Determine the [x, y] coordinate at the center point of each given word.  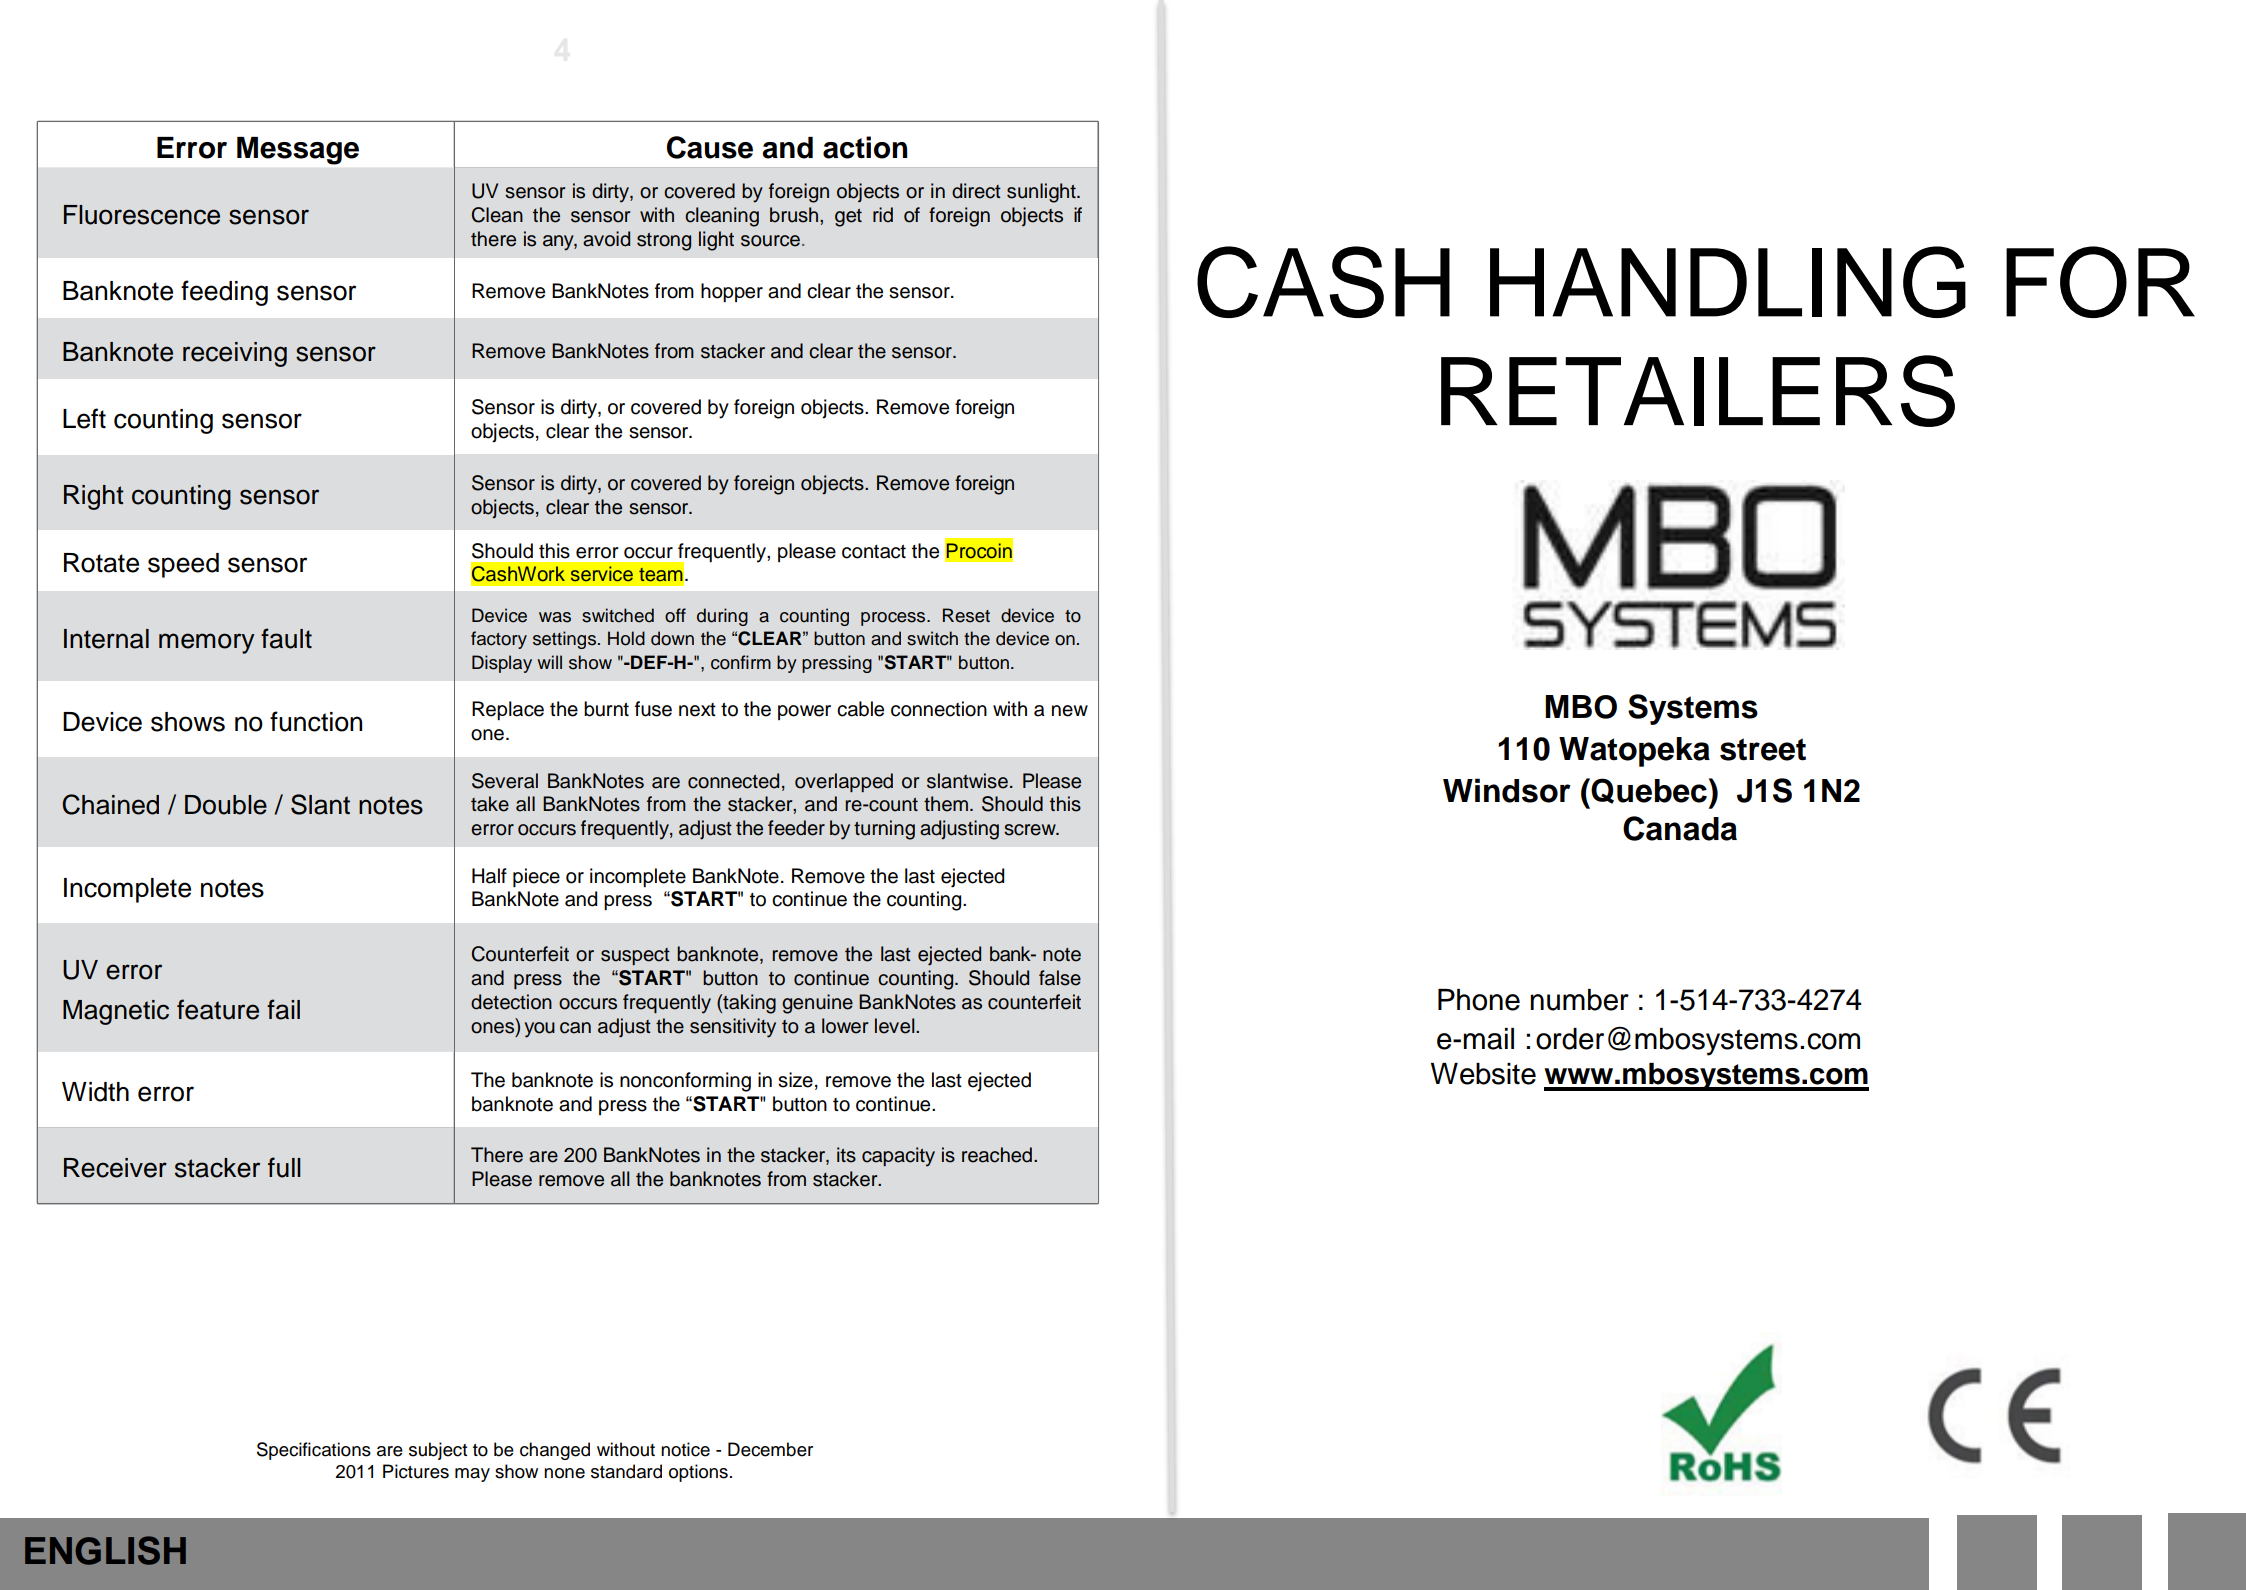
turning [884, 830]
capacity [898, 1157]
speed [183, 565]
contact [874, 552]
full [284, 1167]
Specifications [314, 1451]
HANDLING [1728, 282]
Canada [1680, 828]
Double [226, 805]
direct [976, 191]
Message [298, 151]
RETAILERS [1698, 391]
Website [1483, 1074]
